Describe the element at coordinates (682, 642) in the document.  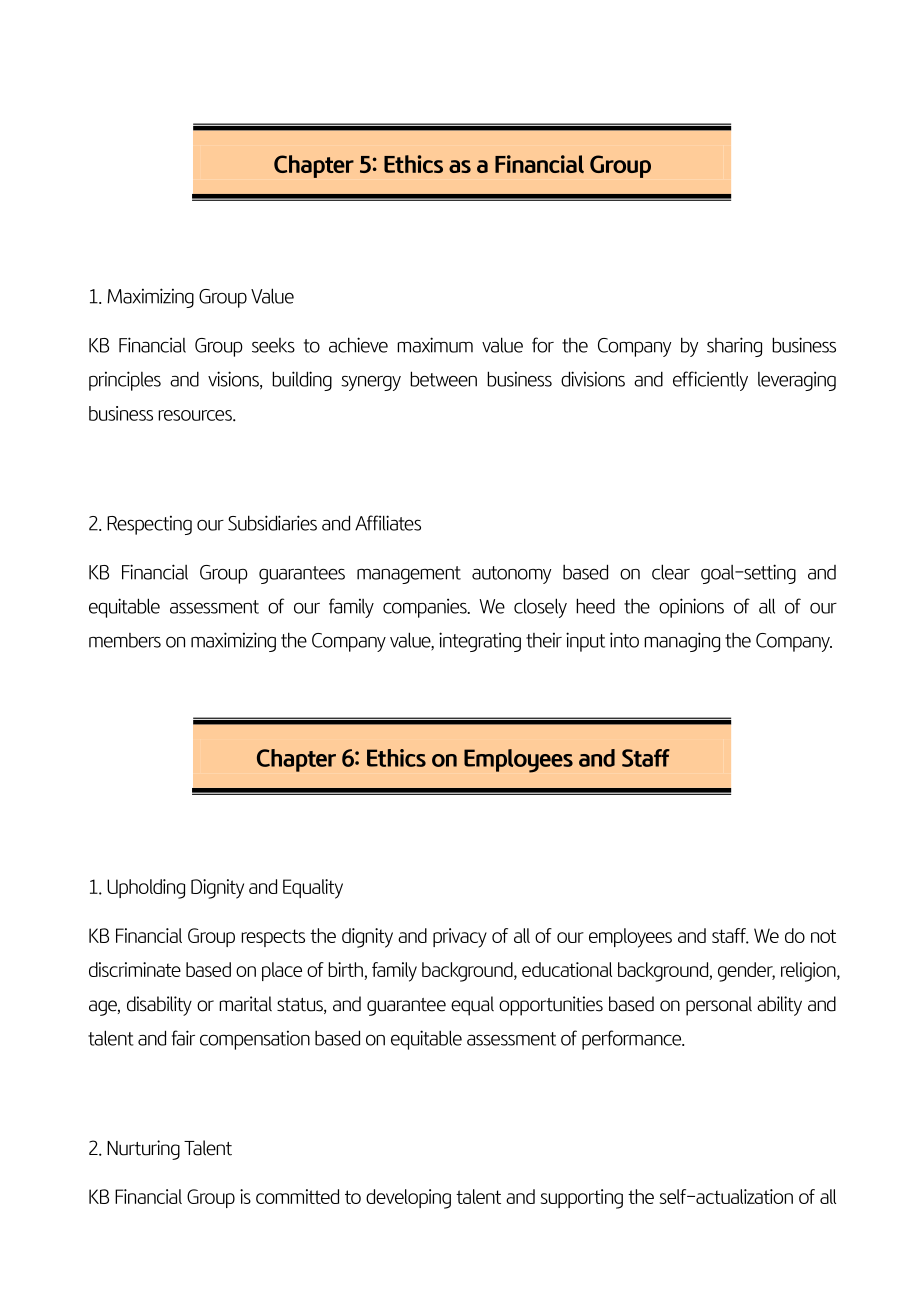
I see `managing` at that location.
